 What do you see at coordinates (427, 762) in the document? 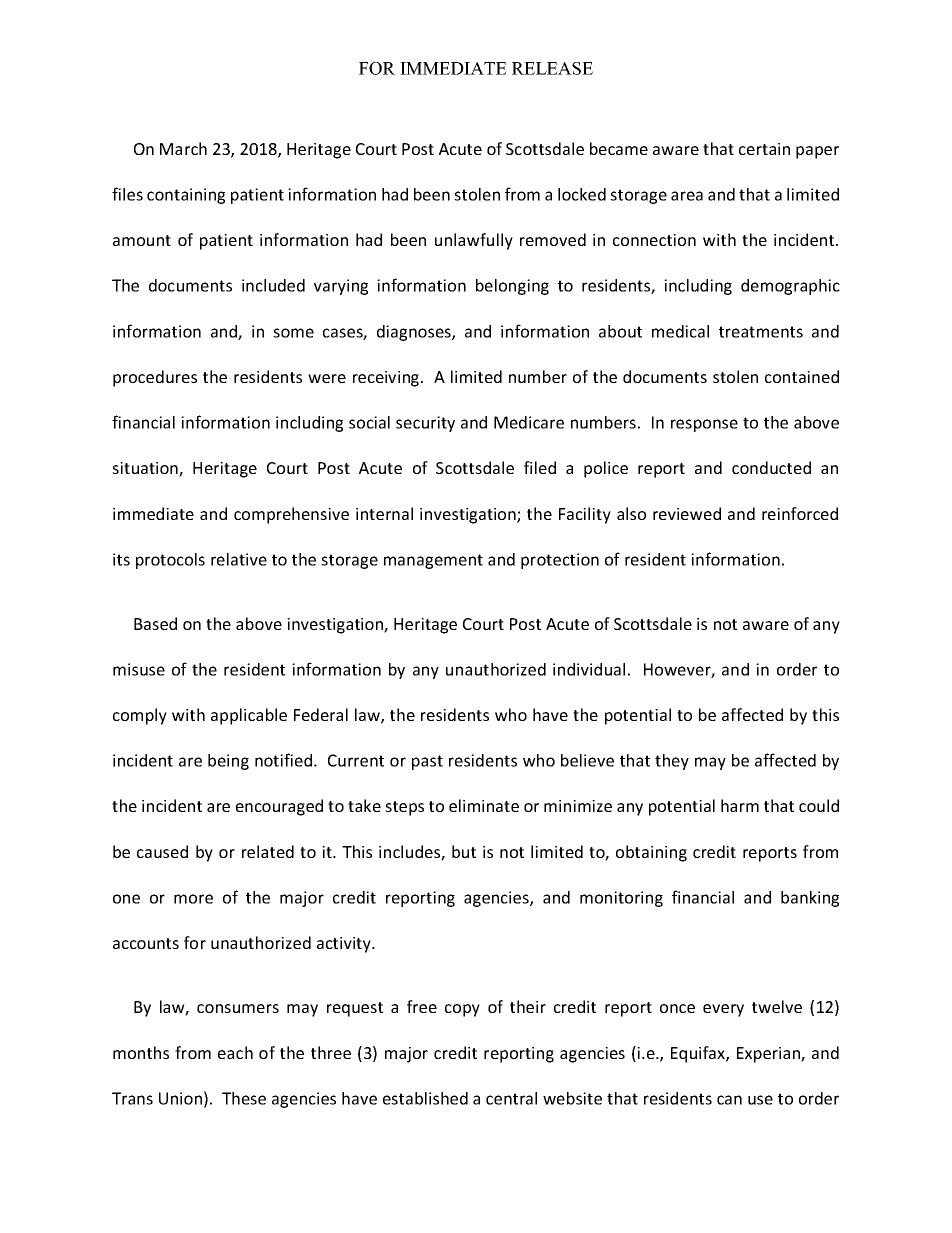
I see `past` at bounding box center [427, 762].
